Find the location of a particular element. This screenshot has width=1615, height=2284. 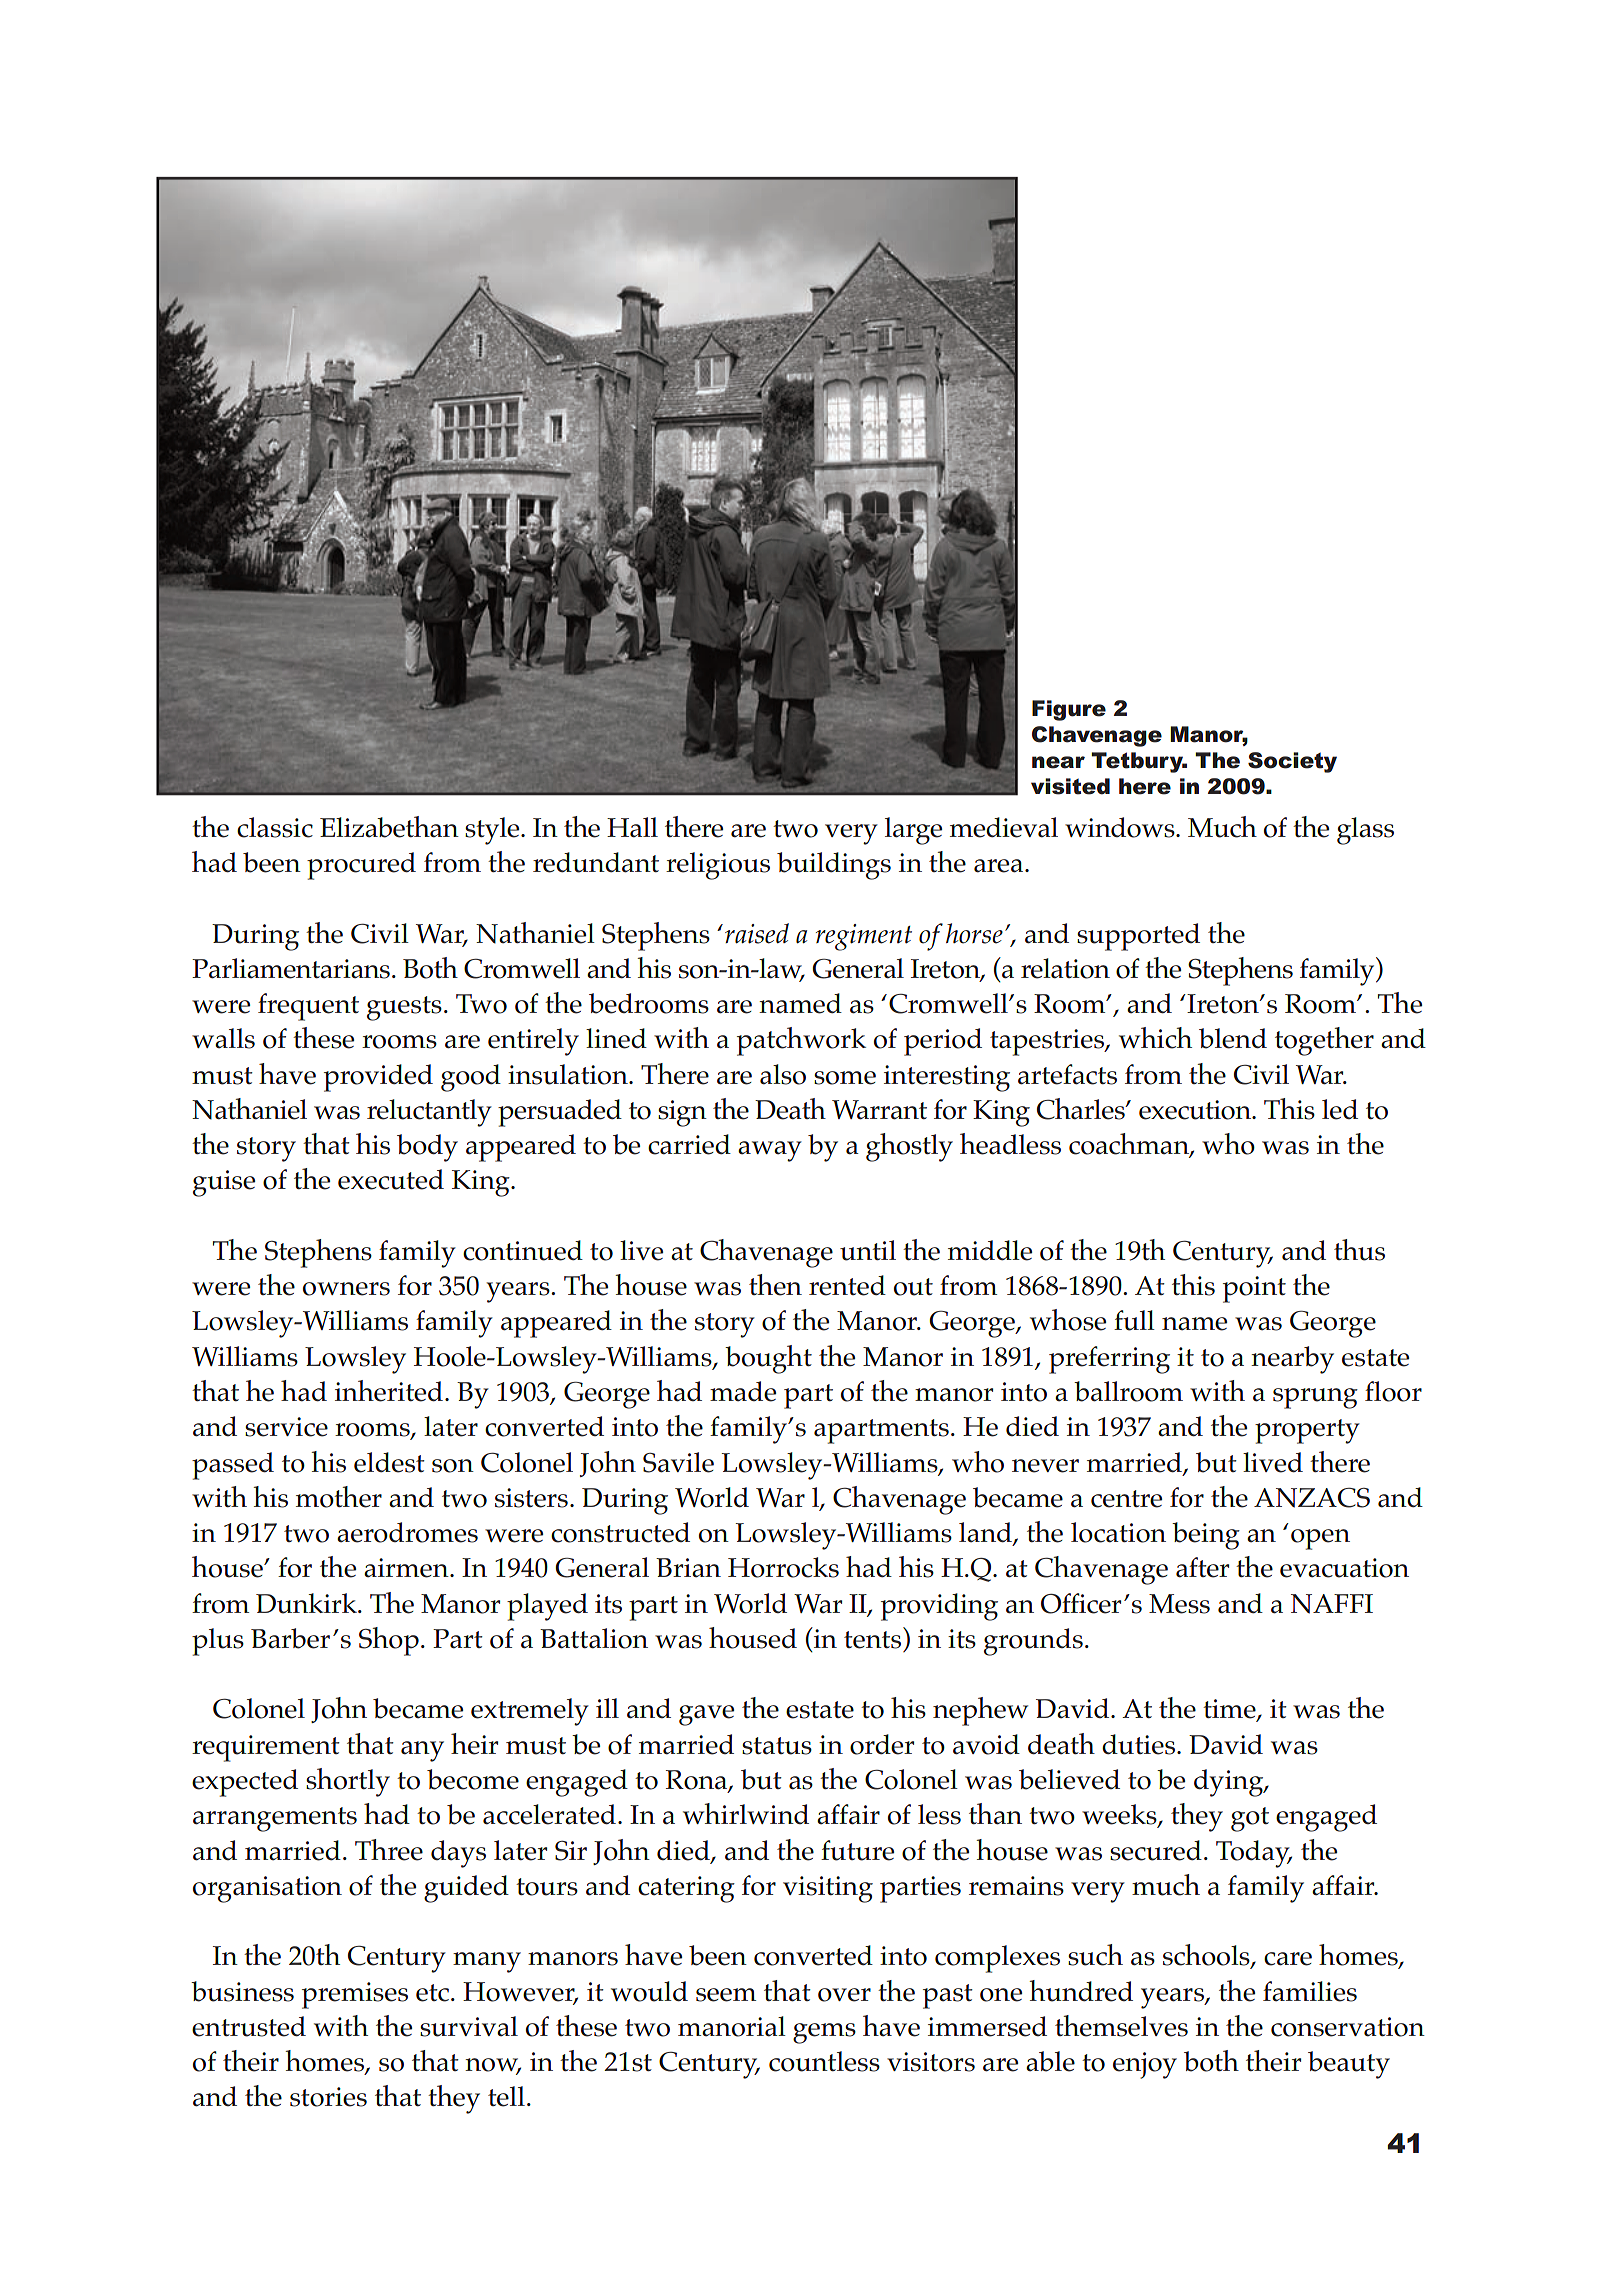

provided is located at coordinates (378, 1078).
